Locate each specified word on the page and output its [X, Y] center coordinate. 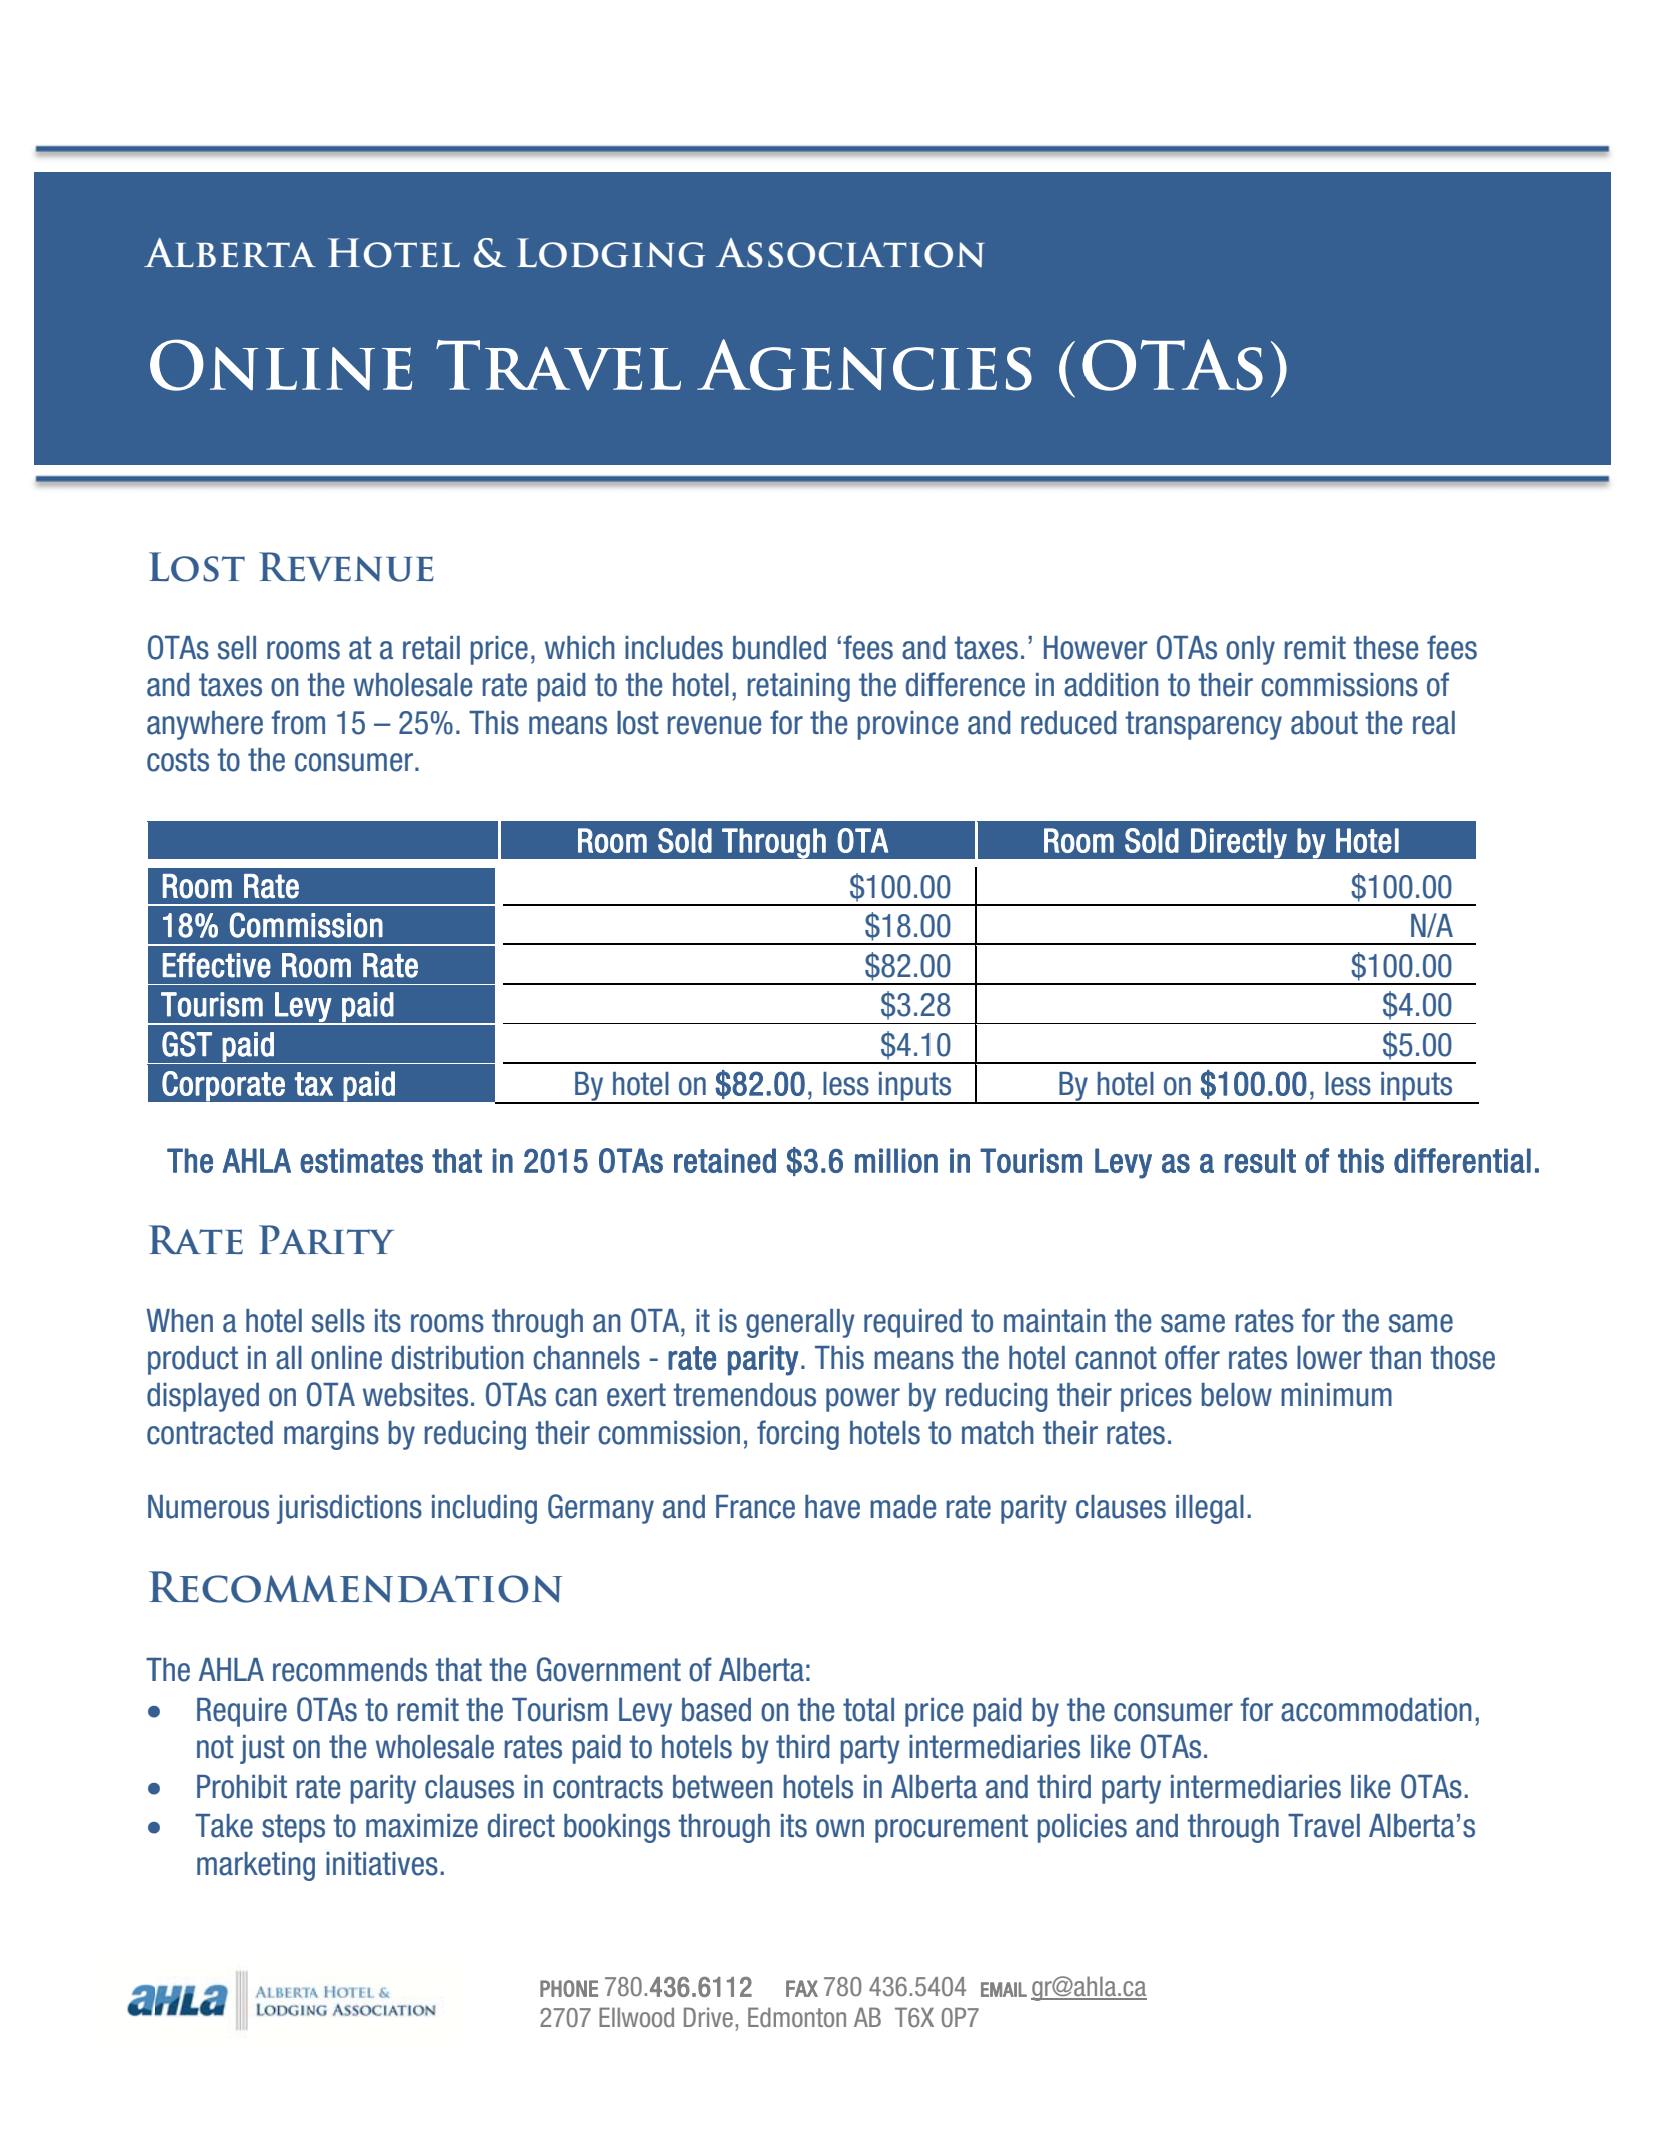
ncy [1262, 728]
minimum [1336, 1395]
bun [754, 648]
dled [801, 648]
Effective [217, 965]
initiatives [382, 1864]
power [863, 1400]
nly [1258, 650]
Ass [749, 253]
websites [415, 1395]
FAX [802, 1988]
